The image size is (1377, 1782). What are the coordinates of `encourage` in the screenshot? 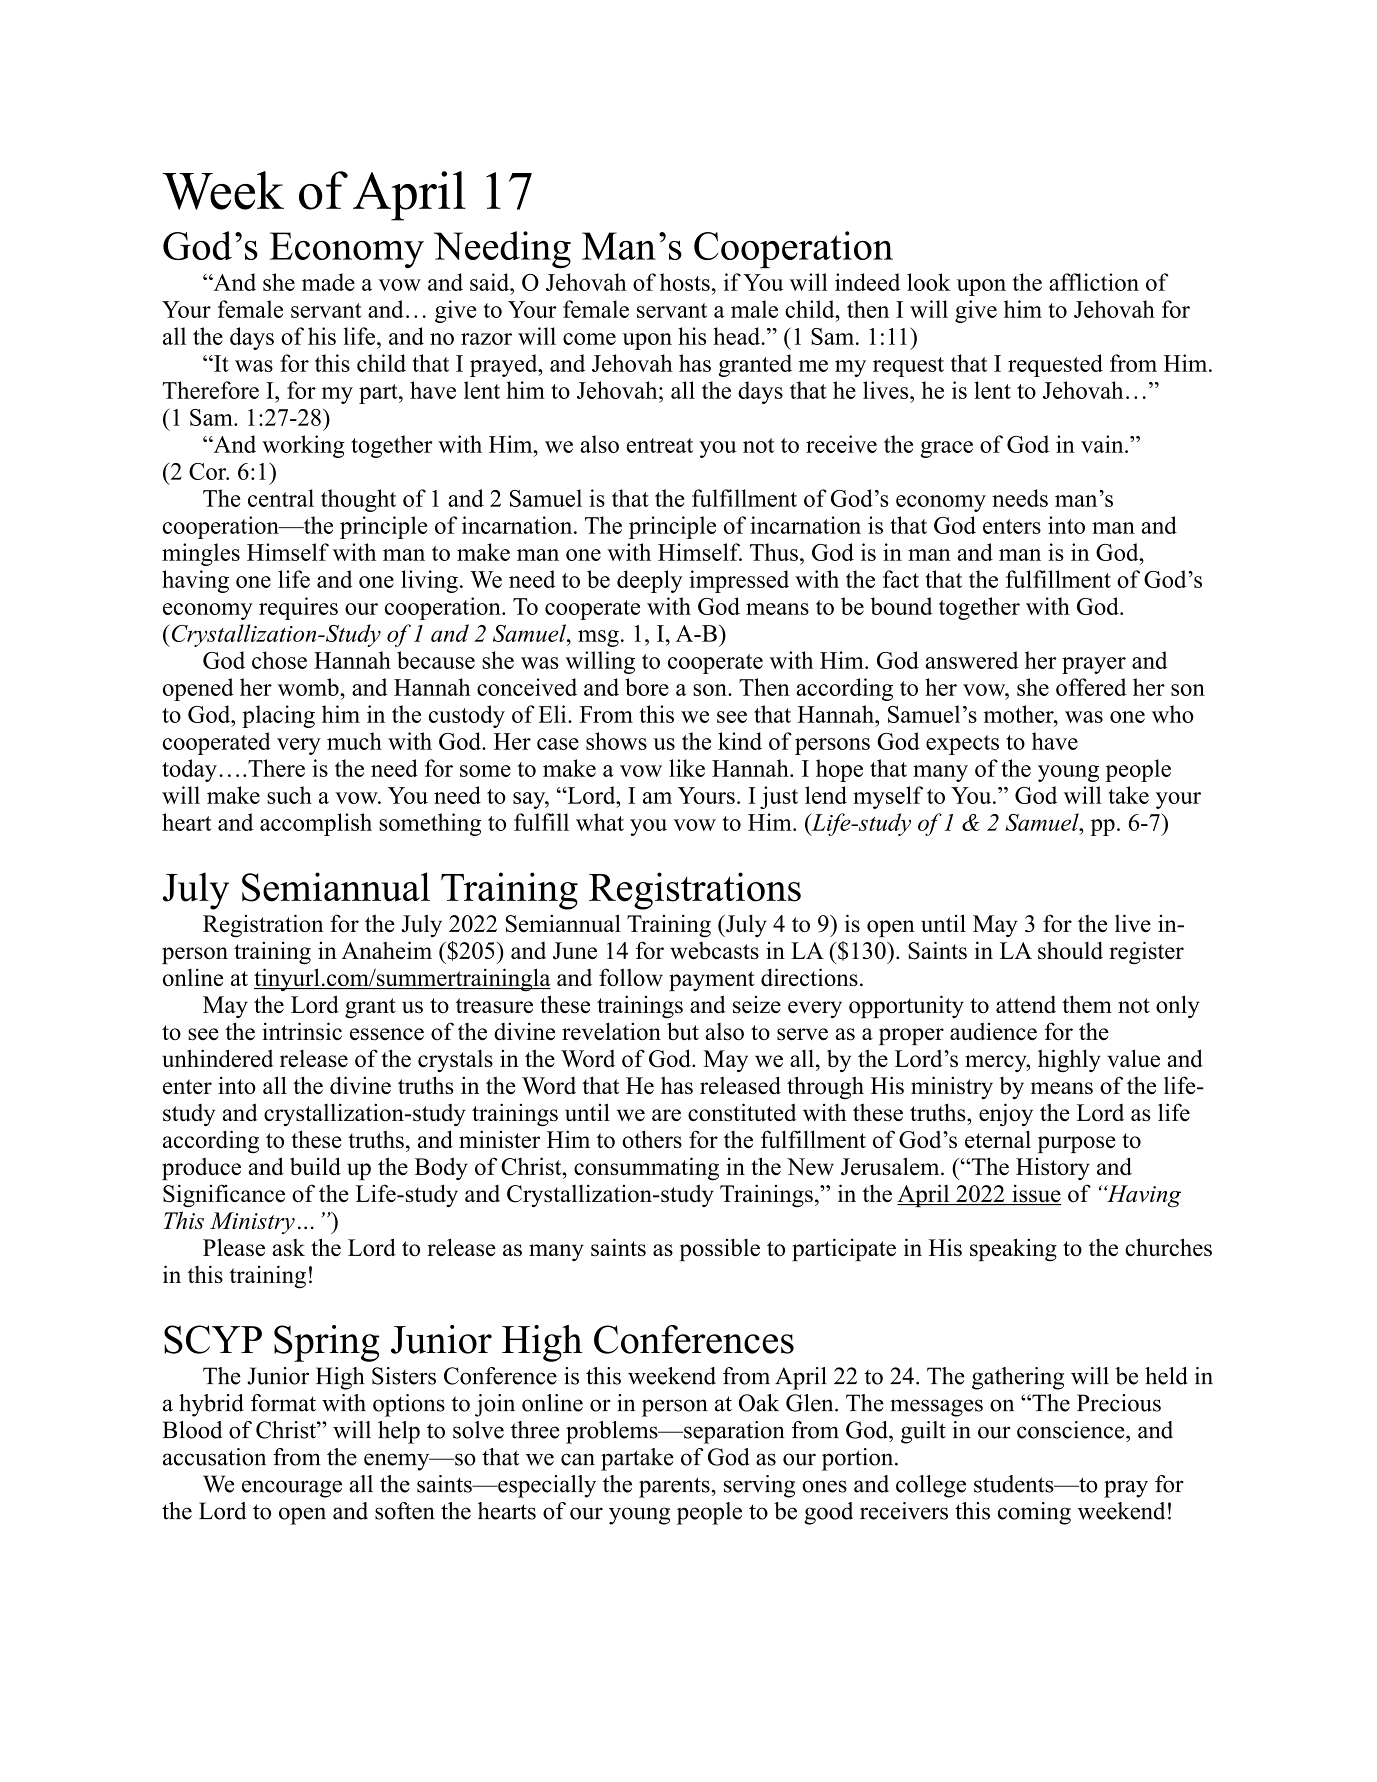 It's located at (292, 1489).
